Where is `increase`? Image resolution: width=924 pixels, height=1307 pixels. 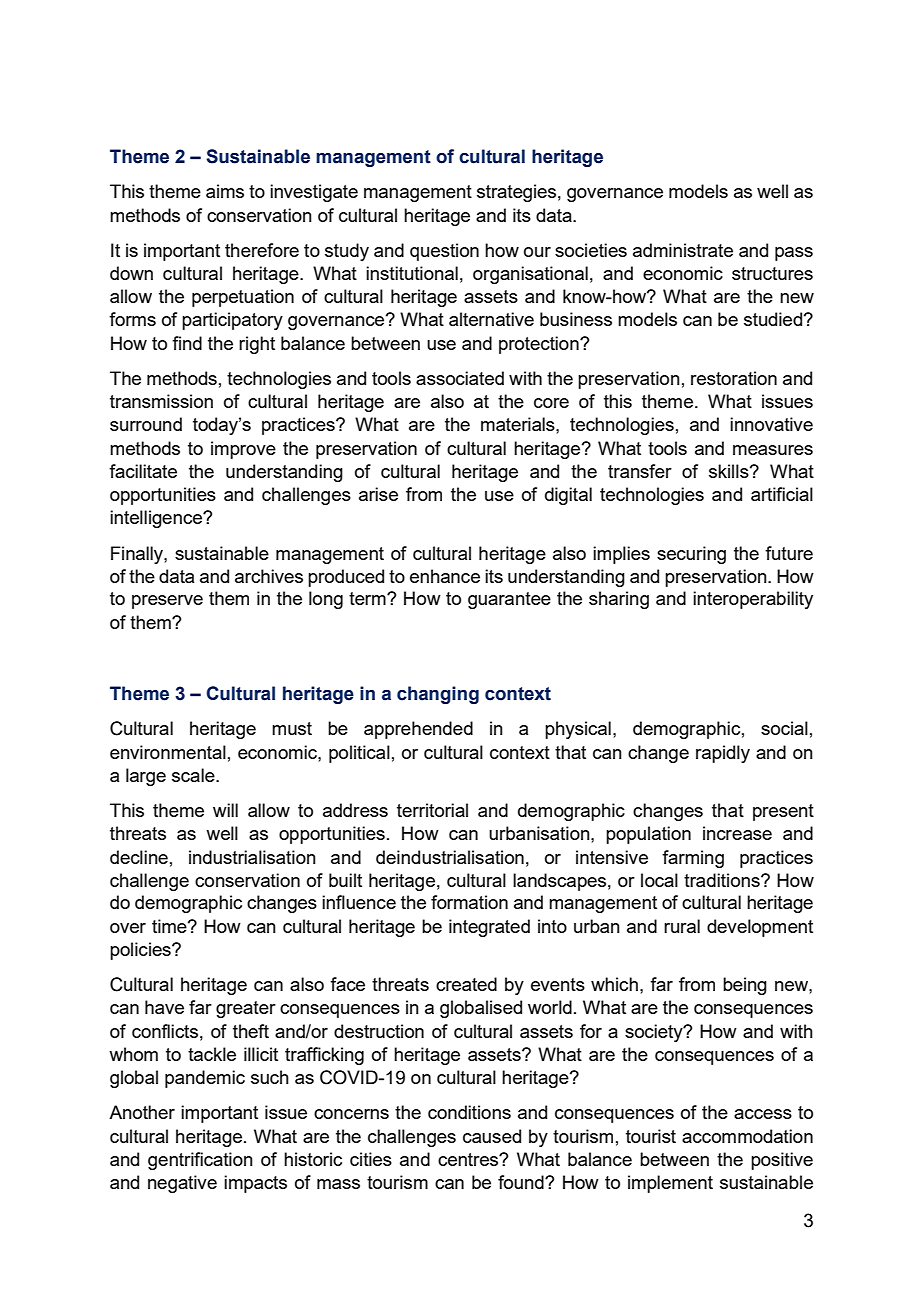
increase is located at coordinates (737, 833).
